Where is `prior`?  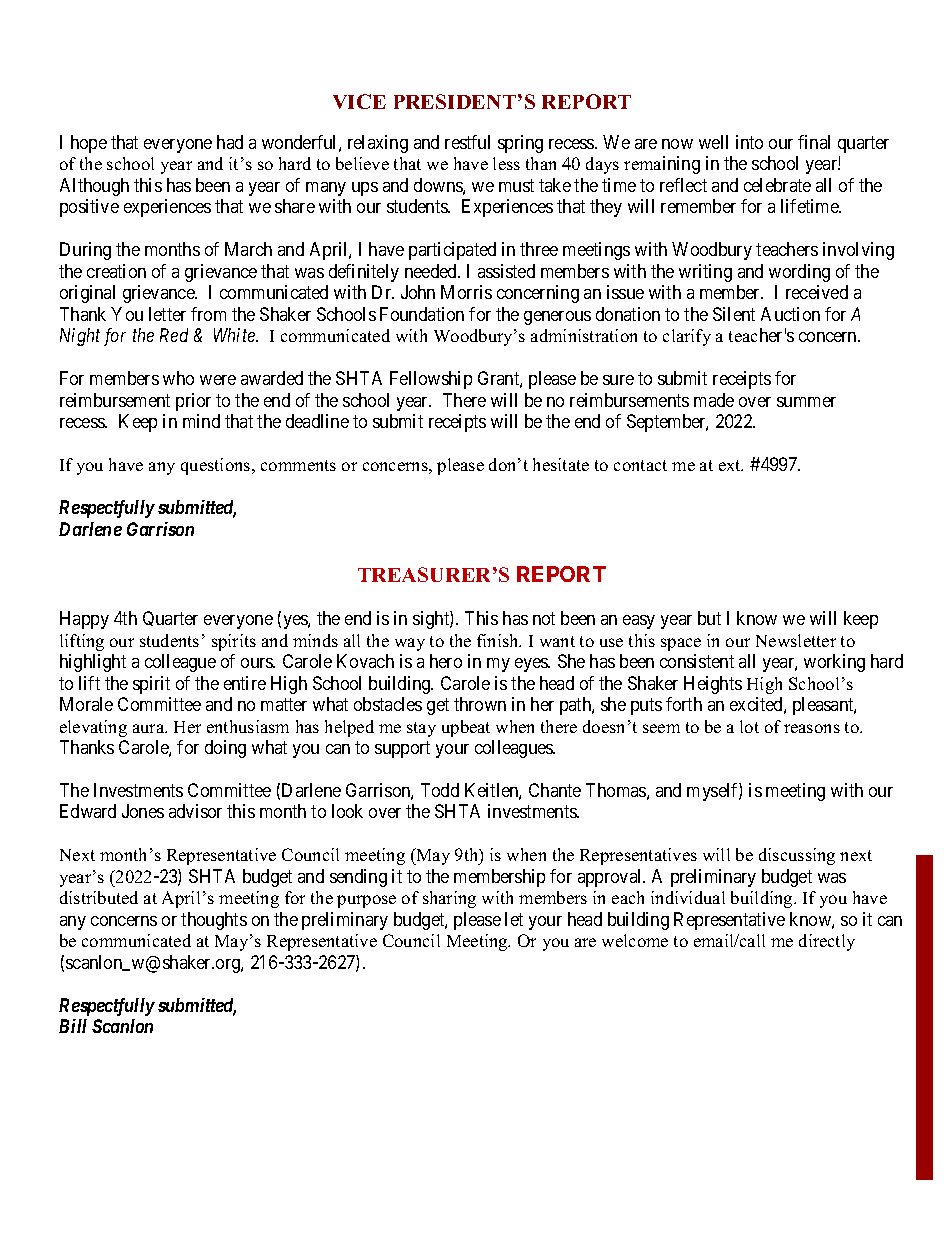 prior is located at coordinates (193, 402).
